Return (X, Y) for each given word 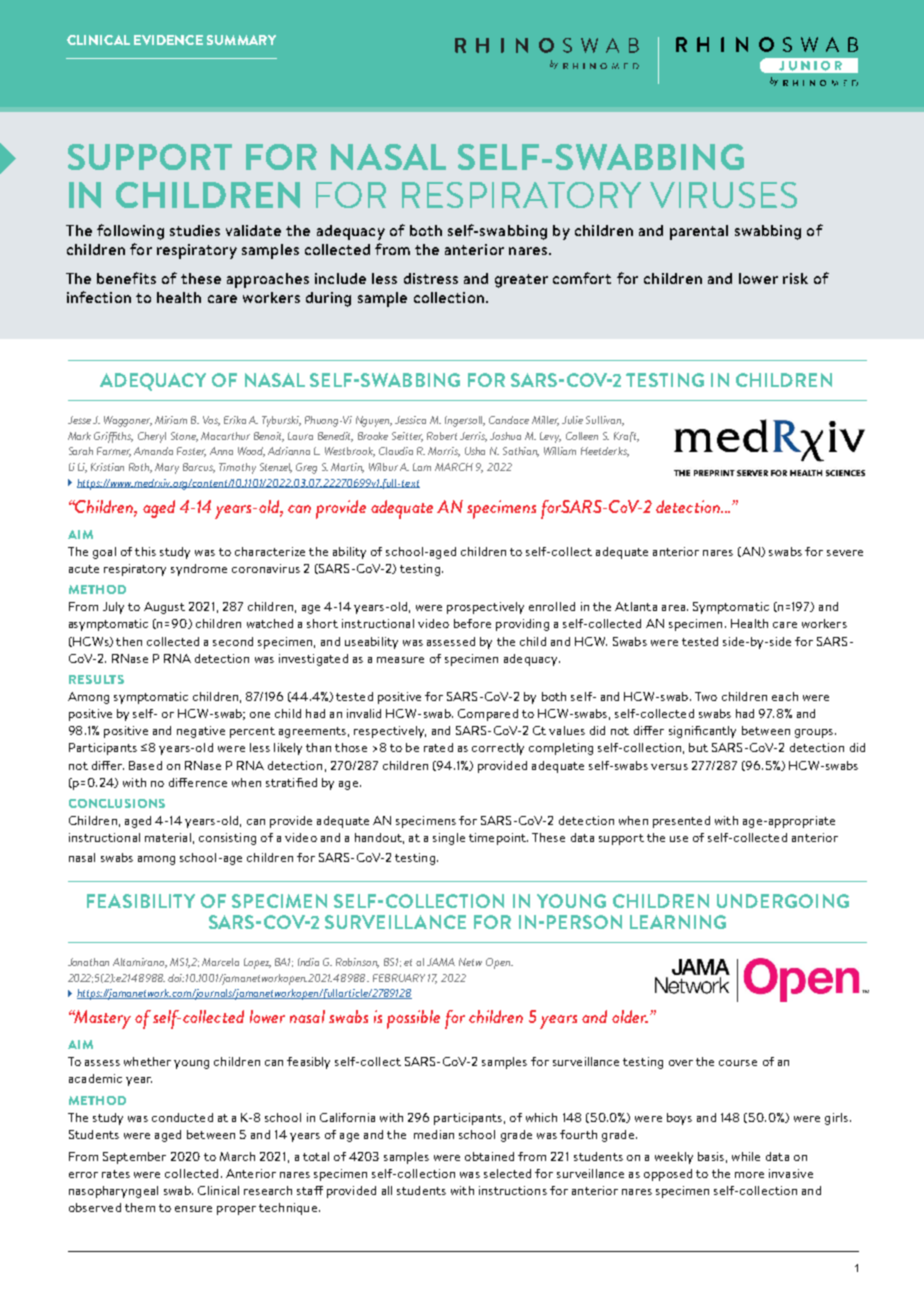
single (449, 839)
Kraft (626, 437)
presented (681, 822)
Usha (475, 451)
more (749, 1175)
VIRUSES (723, 195)
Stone (184, 437)
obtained (489, 1156)
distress (431, 278)
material (168, 837)
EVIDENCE (168, 40)
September (134, 1158)
